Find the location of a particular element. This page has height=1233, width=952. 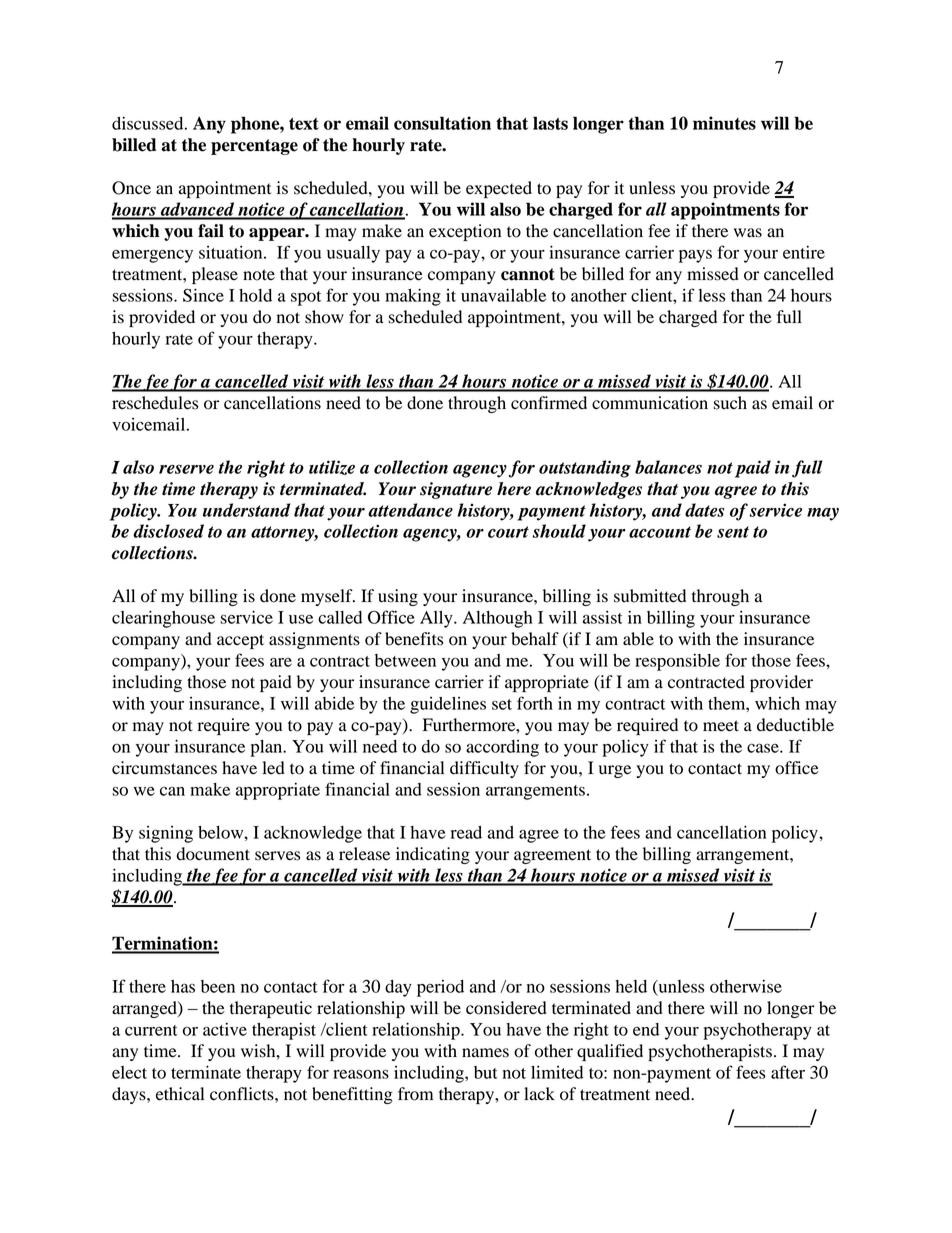

clearinghouse is located at coordinates (163, 619).
